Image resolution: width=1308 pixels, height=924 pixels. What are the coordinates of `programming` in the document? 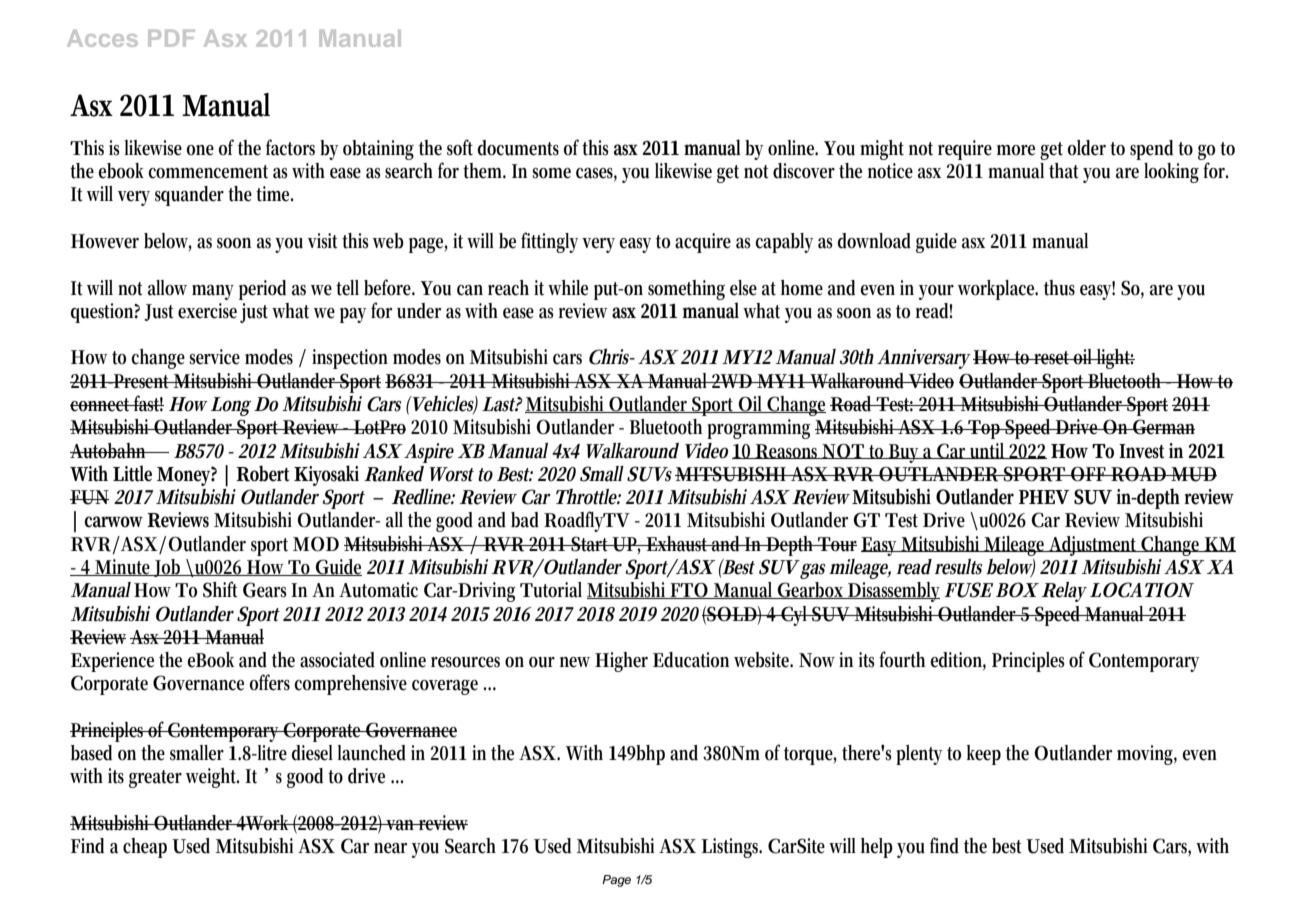 It's located at (759, 429).
